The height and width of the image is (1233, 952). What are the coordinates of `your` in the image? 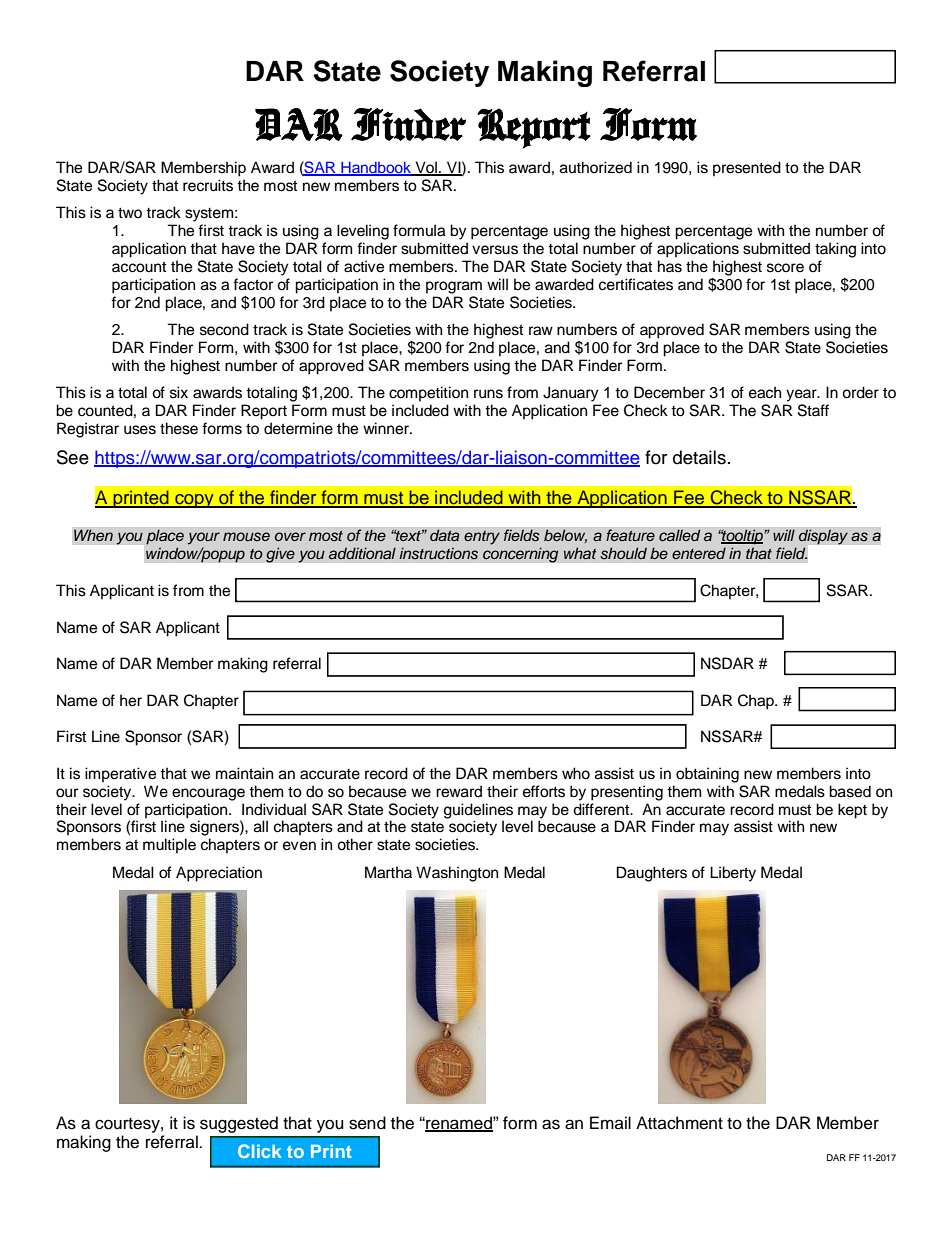 It's located at (204, 538).
